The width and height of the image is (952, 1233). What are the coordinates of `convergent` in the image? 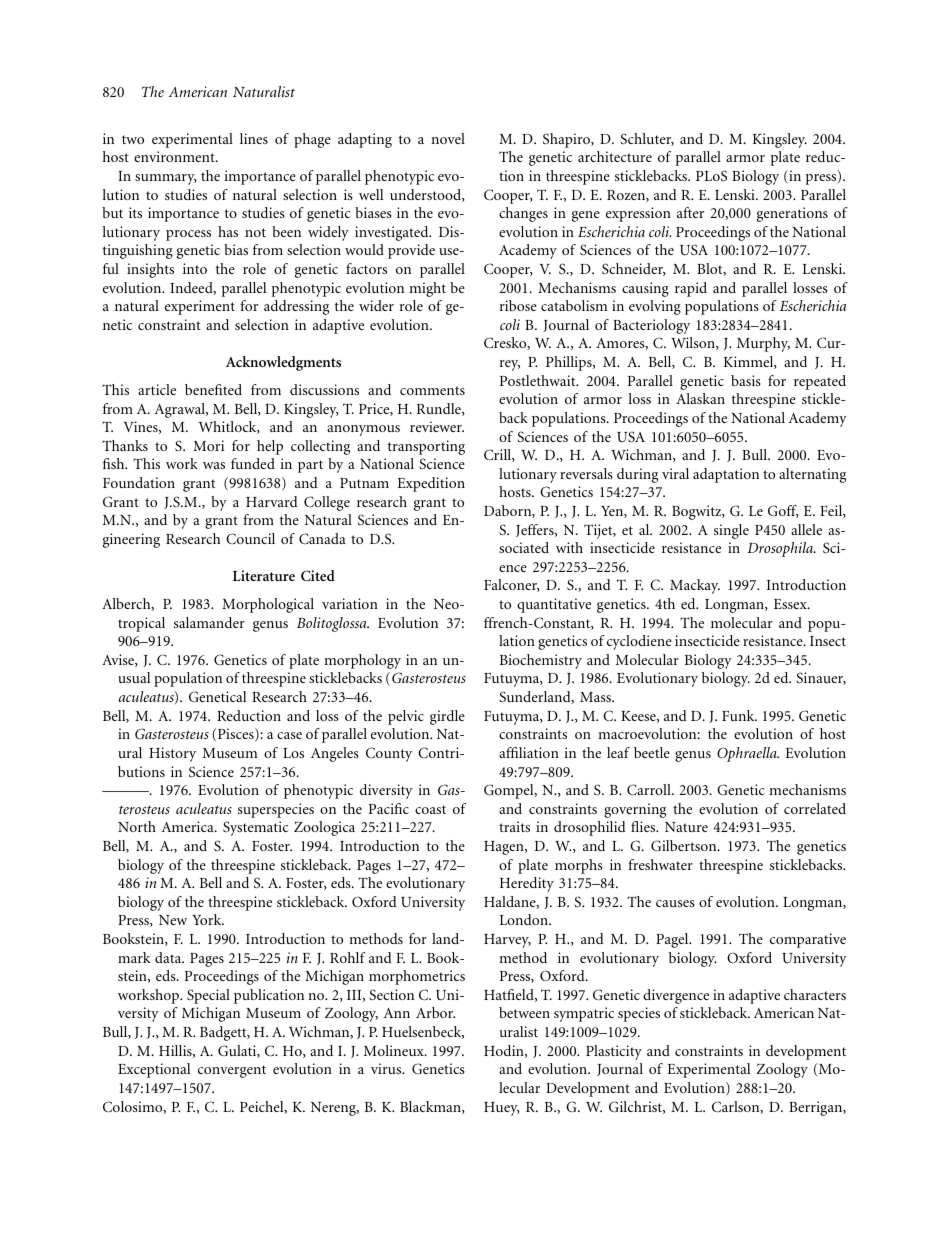 It's located at (232, 1071).
